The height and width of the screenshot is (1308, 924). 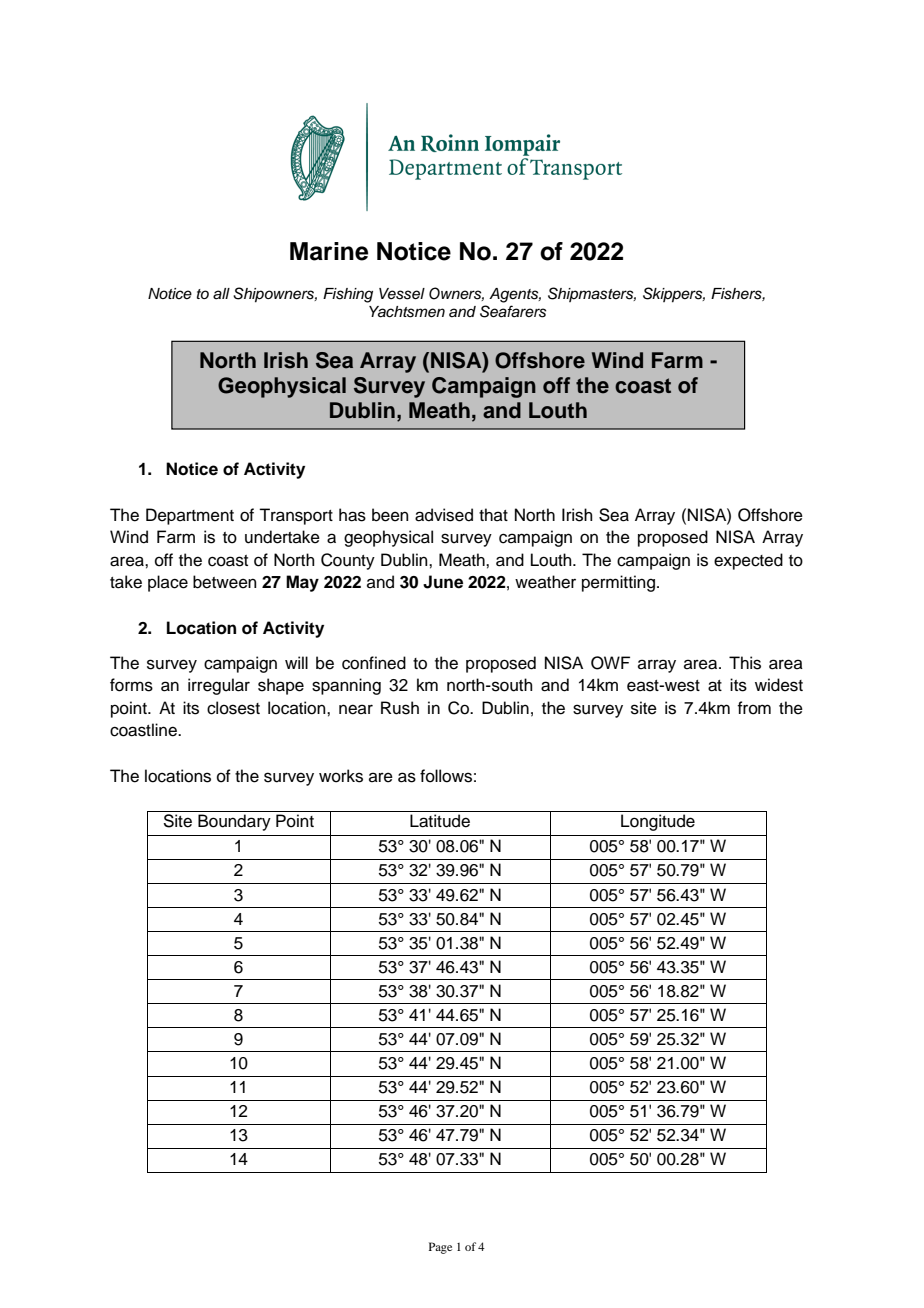 What do you see at coordinates (233, 708) in the screenshot?
I see `closest` at bounding box center [233, 708].
